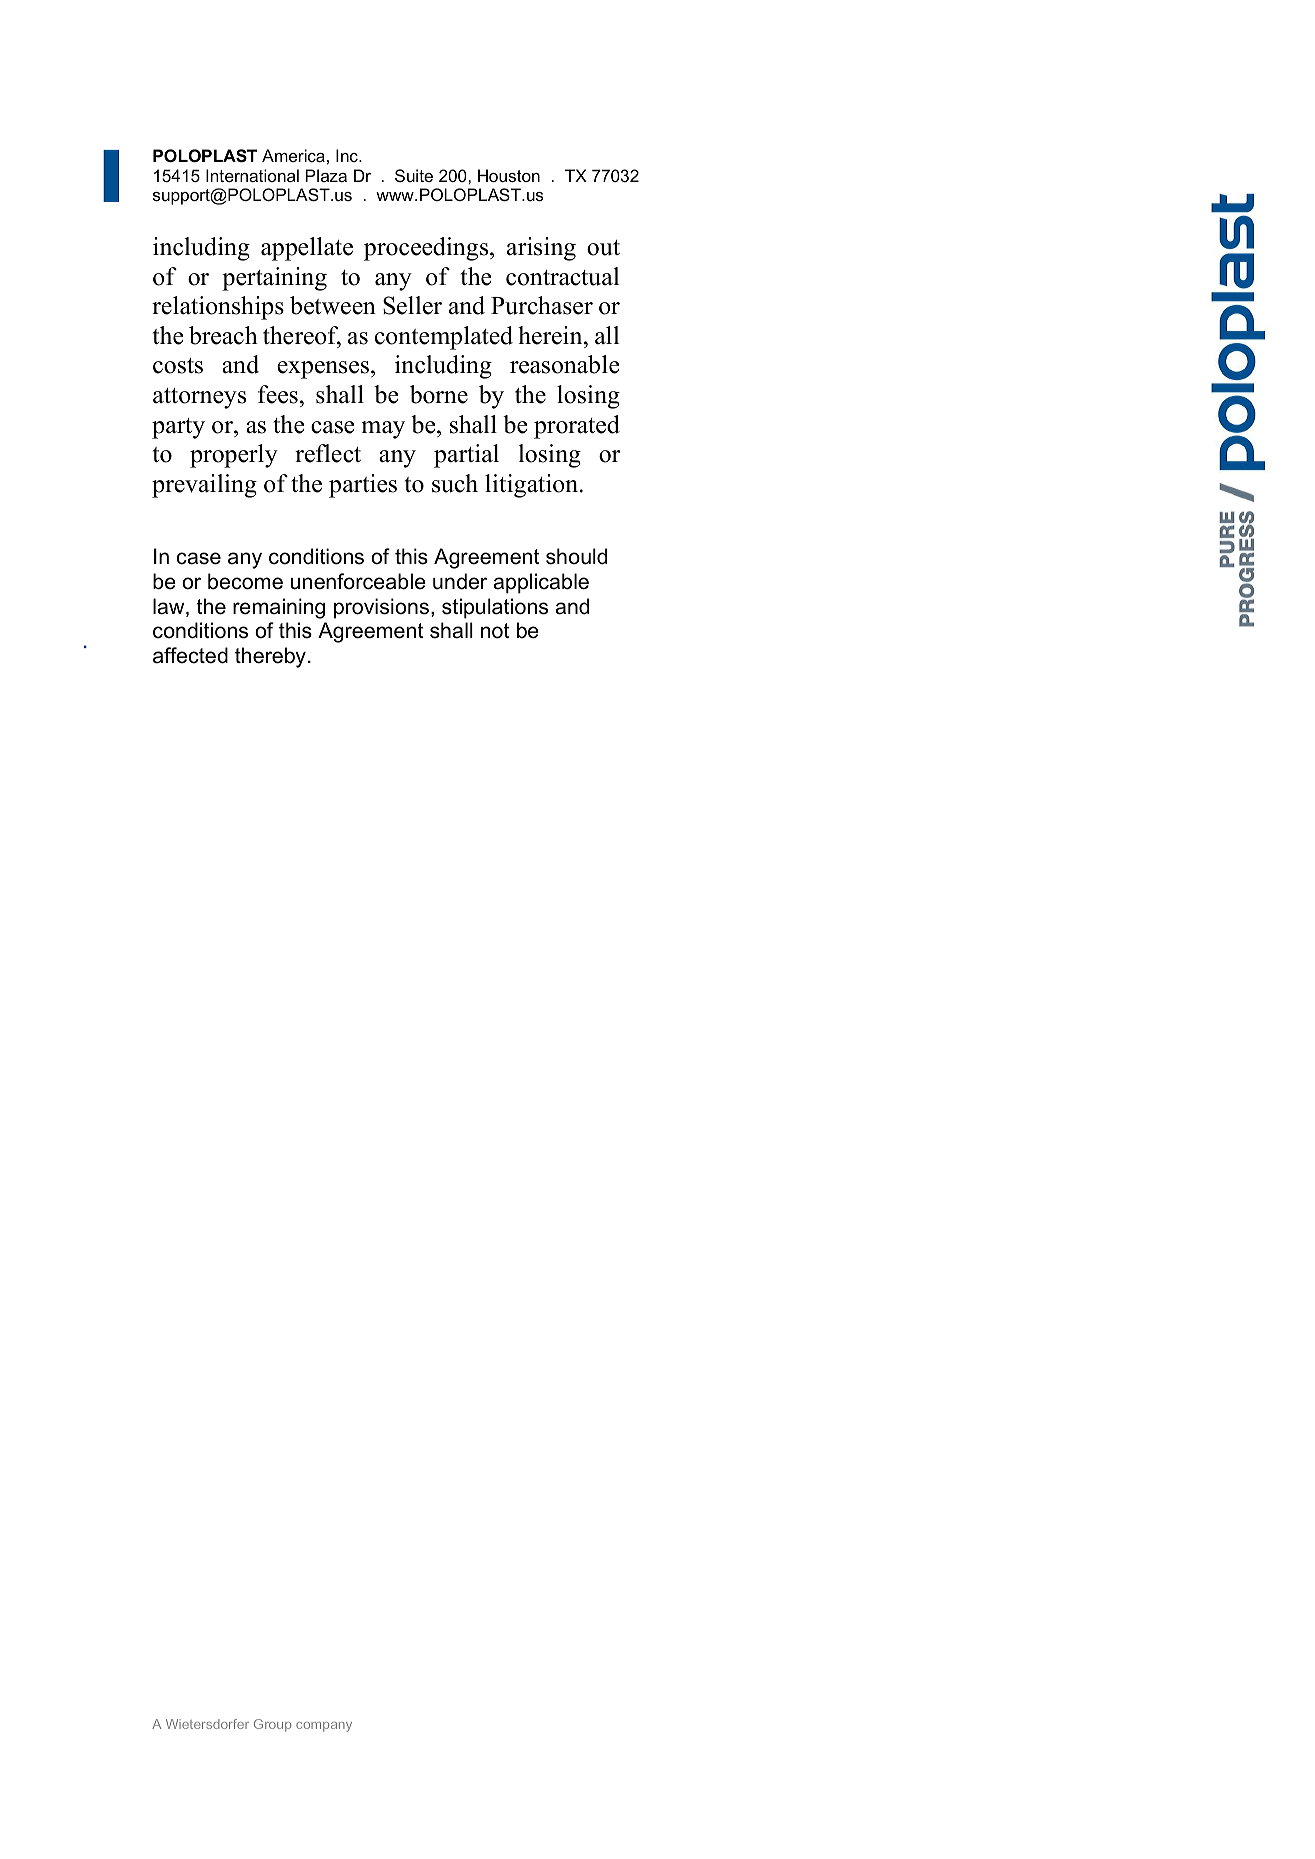  Describe the element at coordinates (381, 608) in the document. I see `provisions` at that location.
